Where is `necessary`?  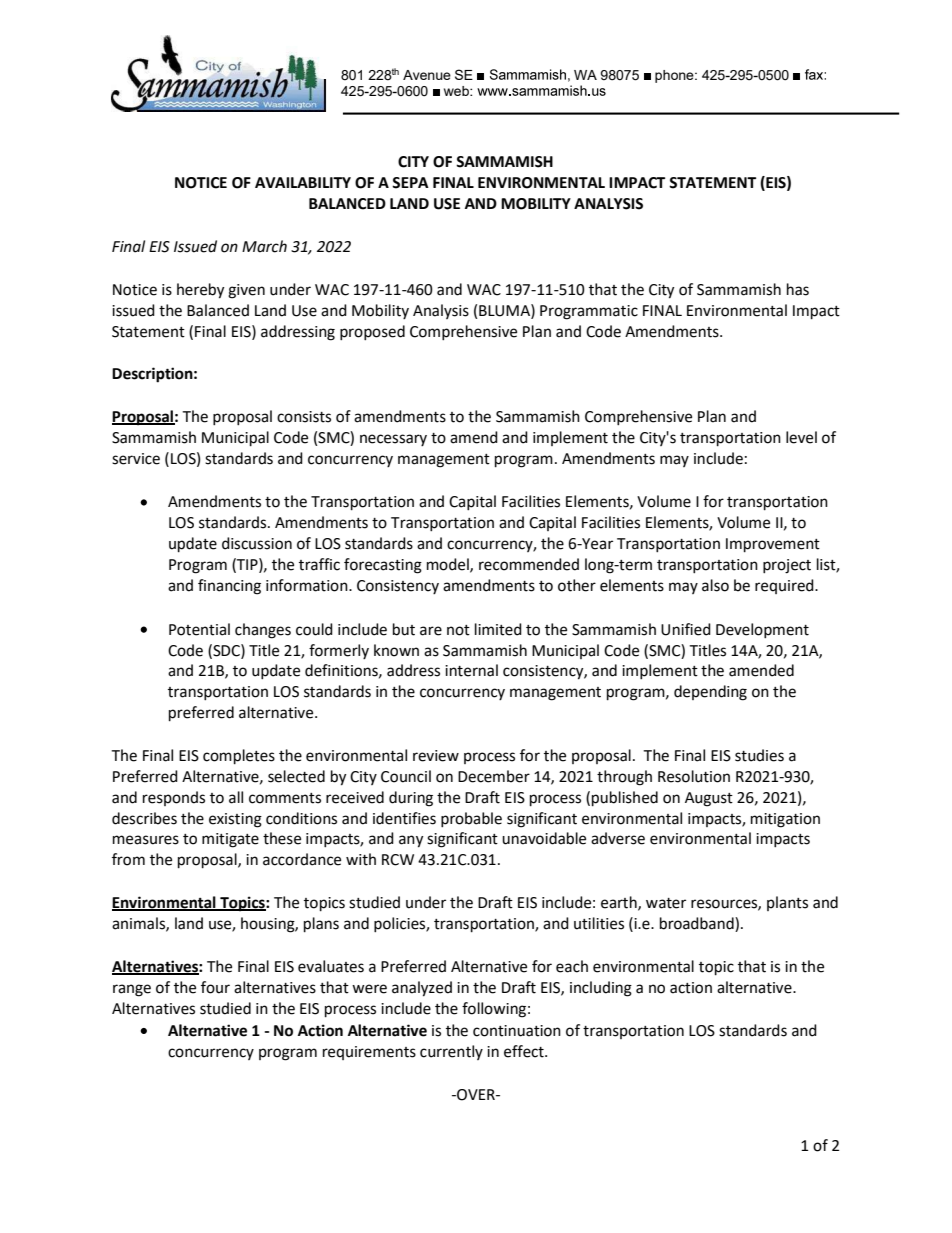 necessary is located at coordinates (393, 440).
